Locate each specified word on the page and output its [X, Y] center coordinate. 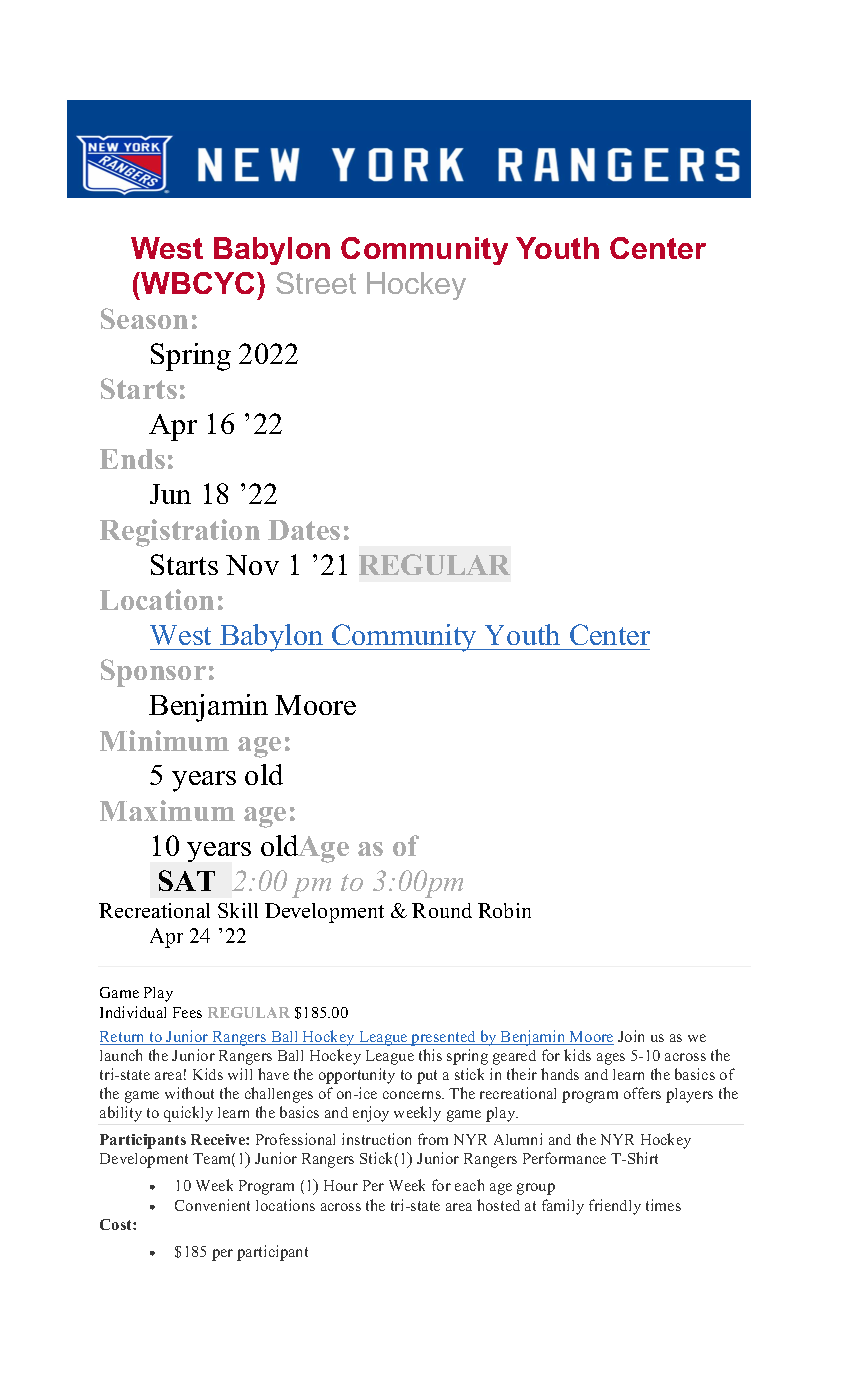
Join [631, 1036]
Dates [304, 530]
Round [442, 910]
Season [144, 318]
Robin [504, 910]
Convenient [212, 1205]
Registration [180, 533]
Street [316, 283]
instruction [376, 1139]
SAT [187, 880]
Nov [252, 565]
